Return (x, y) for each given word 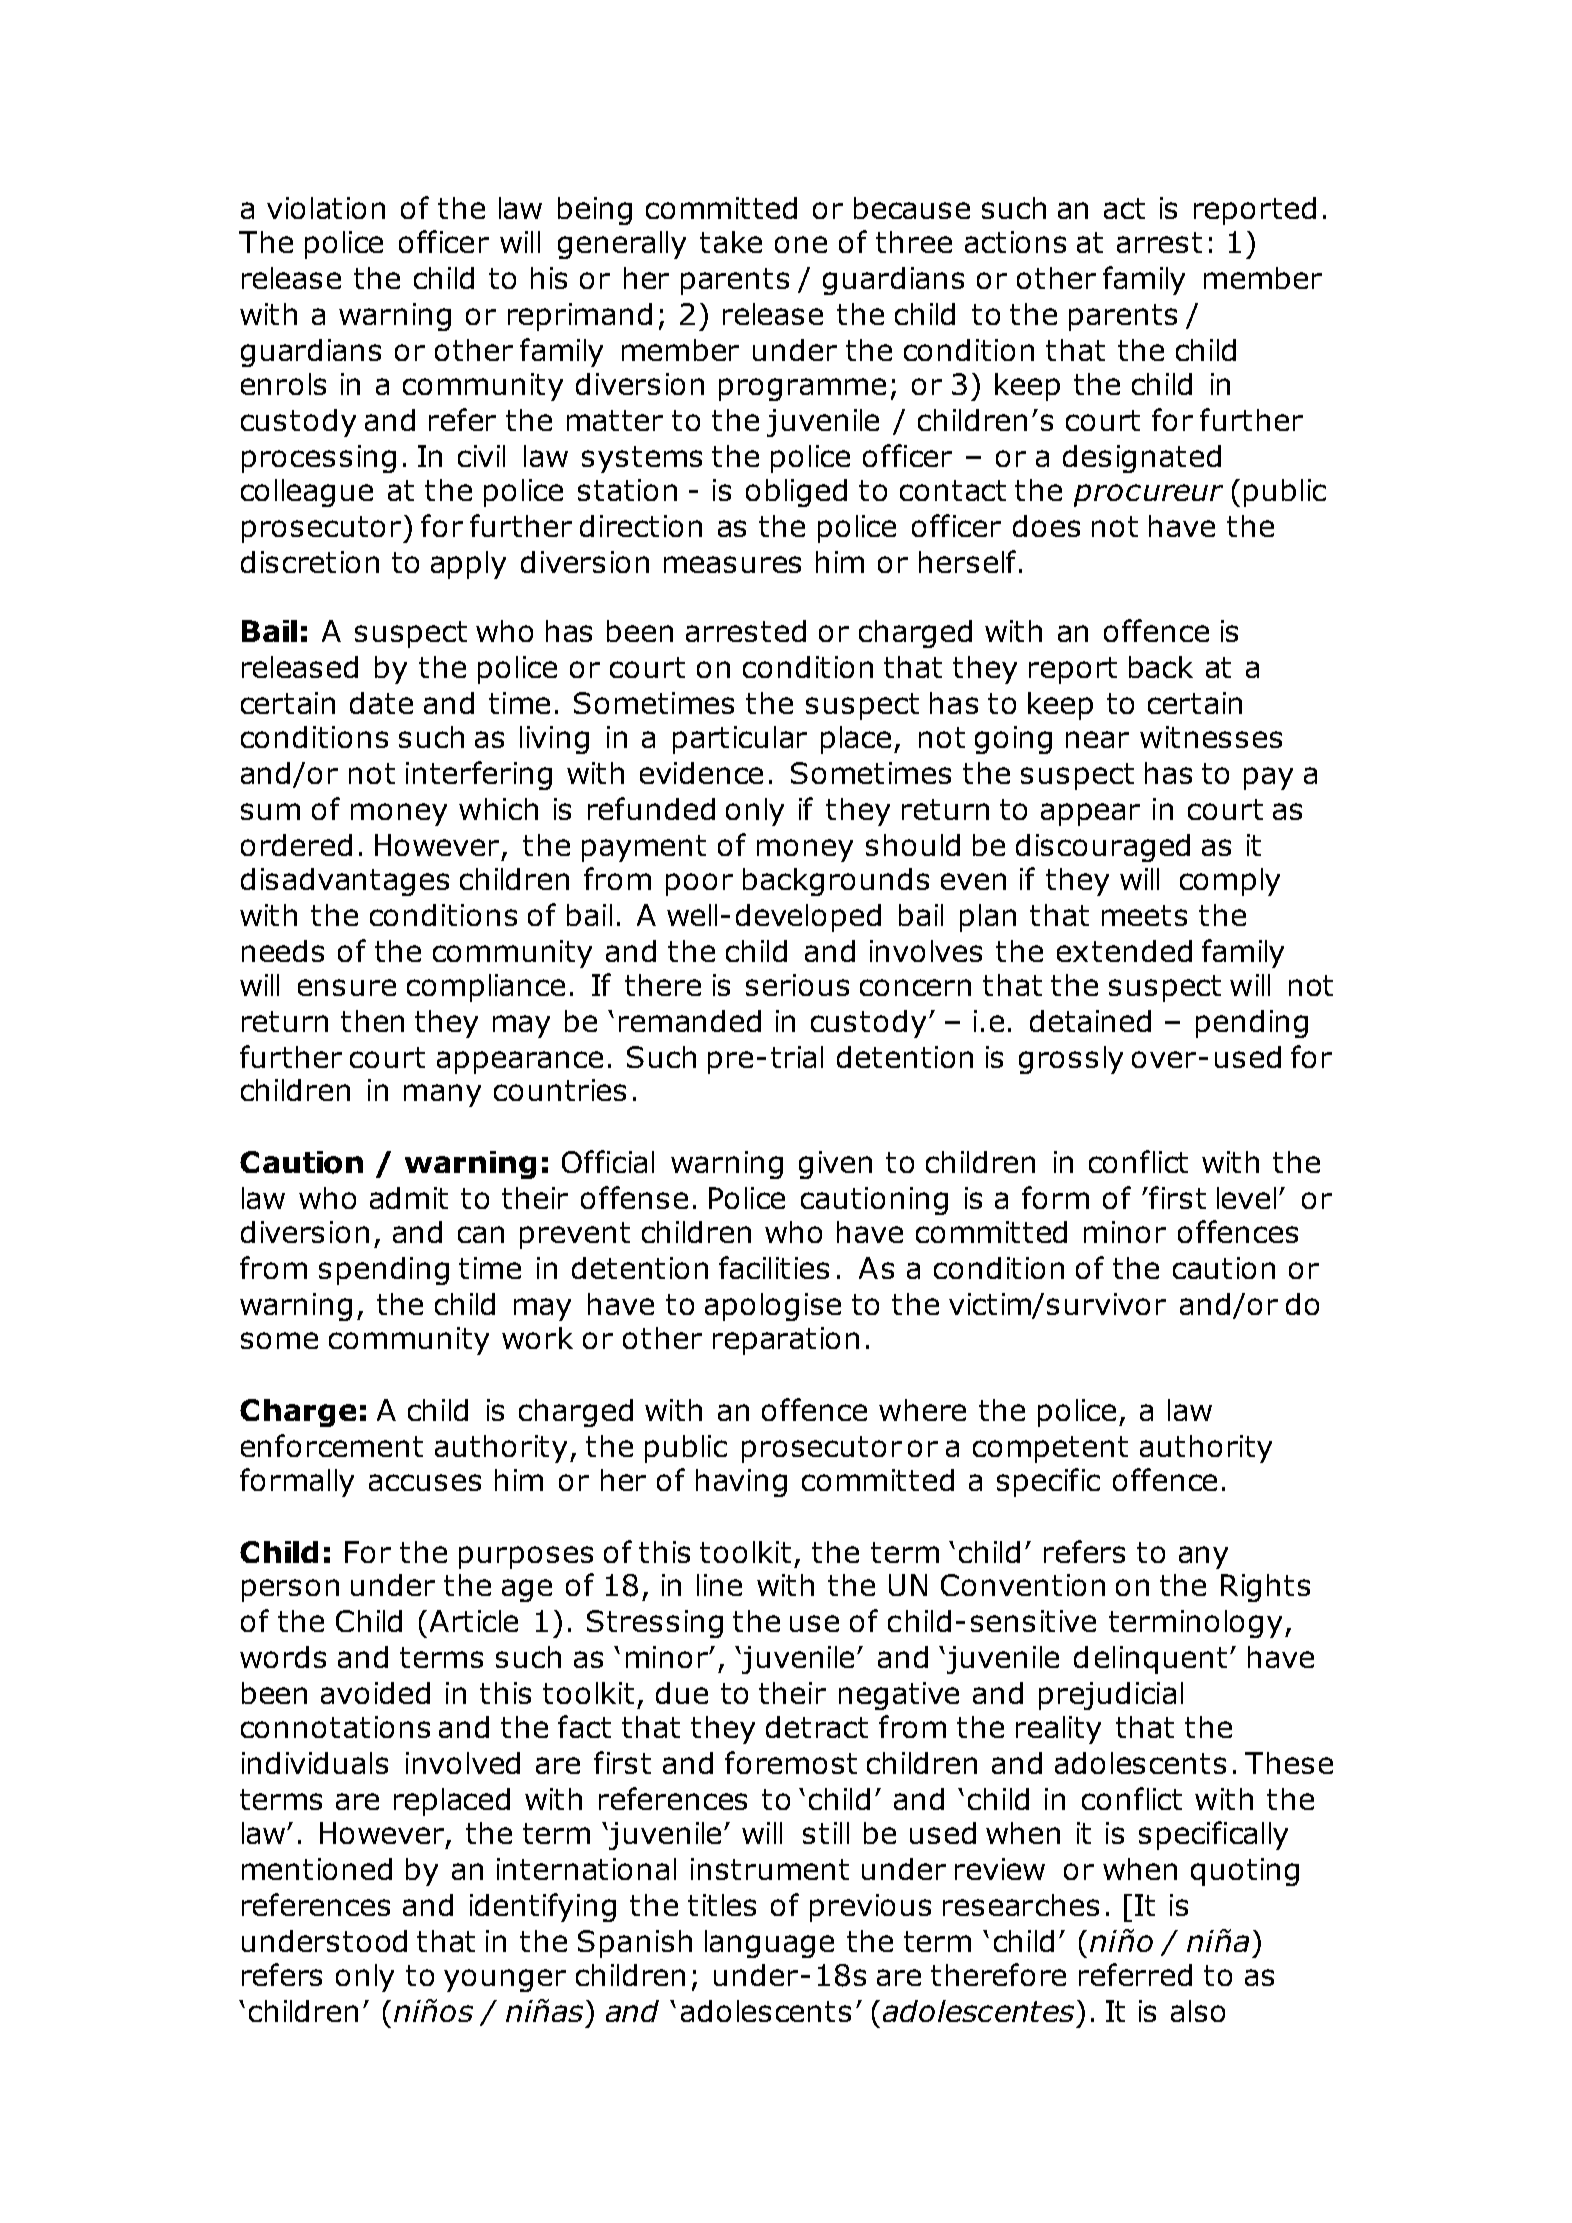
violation (326, 208)
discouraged (1103, 848)
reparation (786, 1341)
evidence (701, 773)
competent (1050, 1449)
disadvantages (345, 882)
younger (505, 1980)
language (769, 1944)
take (731, 242)
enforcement (332, 1445)
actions (1015, 242)
